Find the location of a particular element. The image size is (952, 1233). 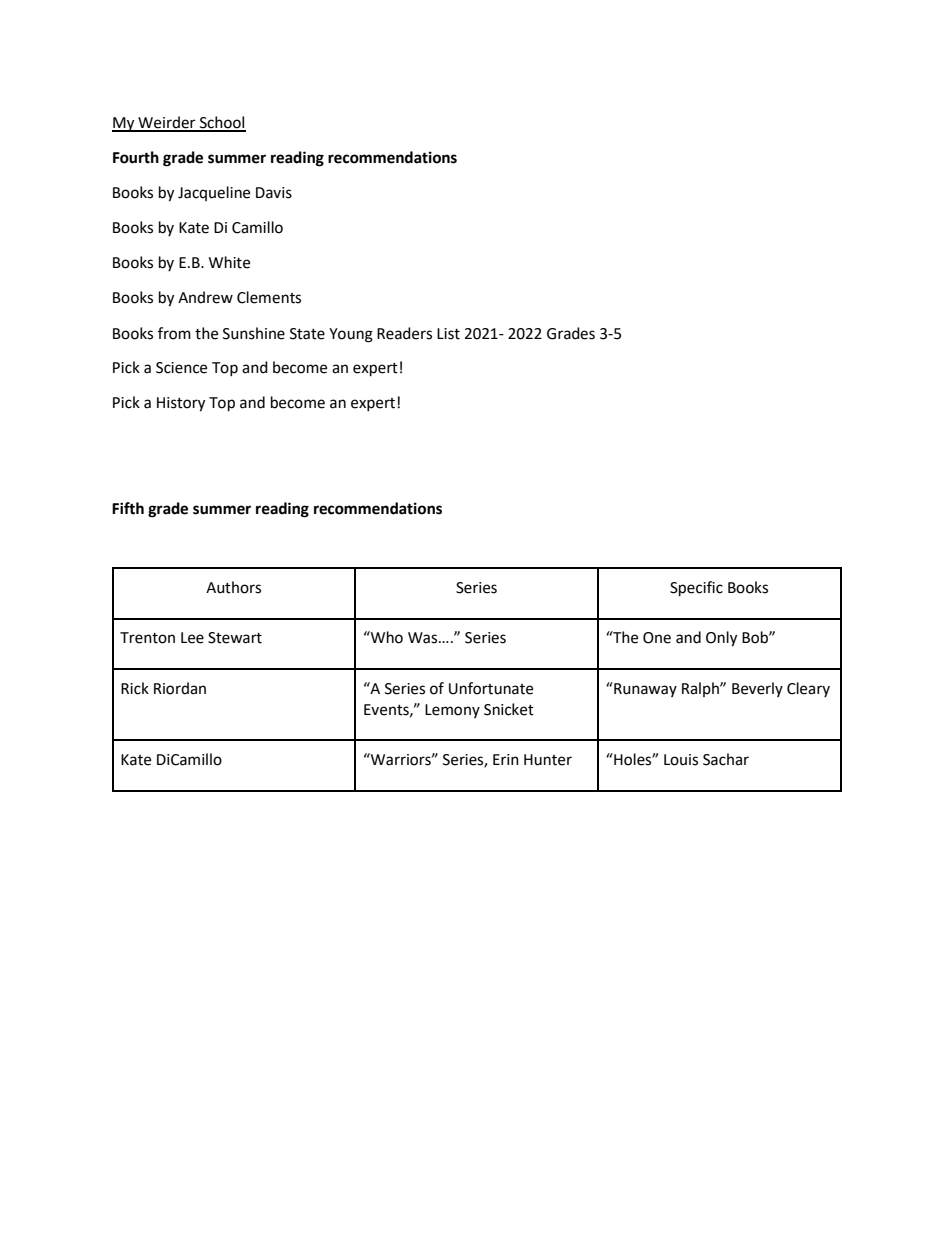

Readers is located at coordinates (404, 333).
